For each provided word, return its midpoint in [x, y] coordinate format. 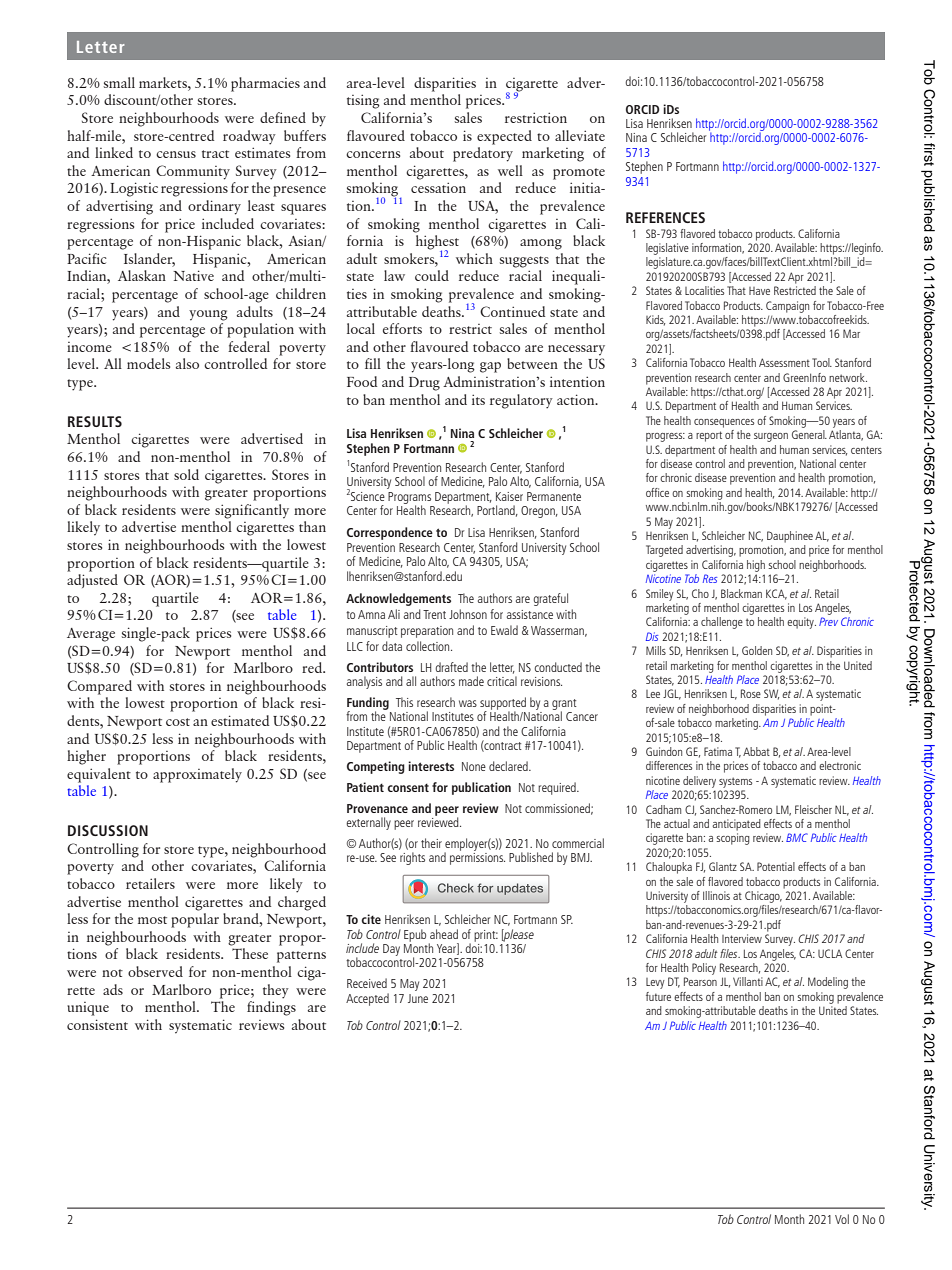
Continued [512, 311]
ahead [444, 934]
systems [735, 782]
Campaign [787, 307]
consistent [97, 1024]
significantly [252, 511]
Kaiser [509, 496]
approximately [197, 775]
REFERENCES [665, 217]
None [474, 766]
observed [155, 971]
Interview [742, 938]
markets [164, 82]
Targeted [664, 551]
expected [504, 137]
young [208, 315]
